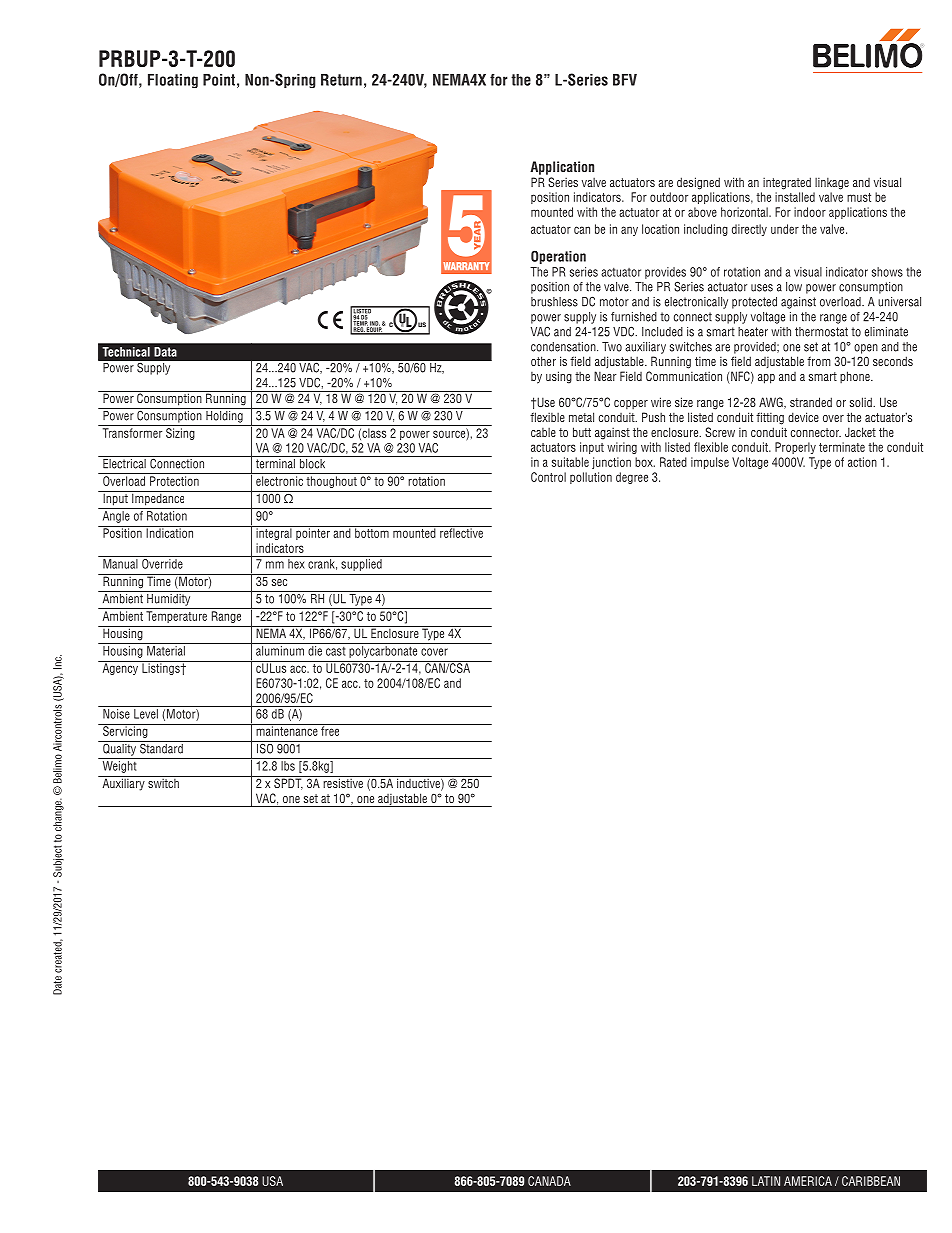 Image resolution: width=952 pixels, height=1233 pixels. I want to click on linkage, so click(832, 183).
